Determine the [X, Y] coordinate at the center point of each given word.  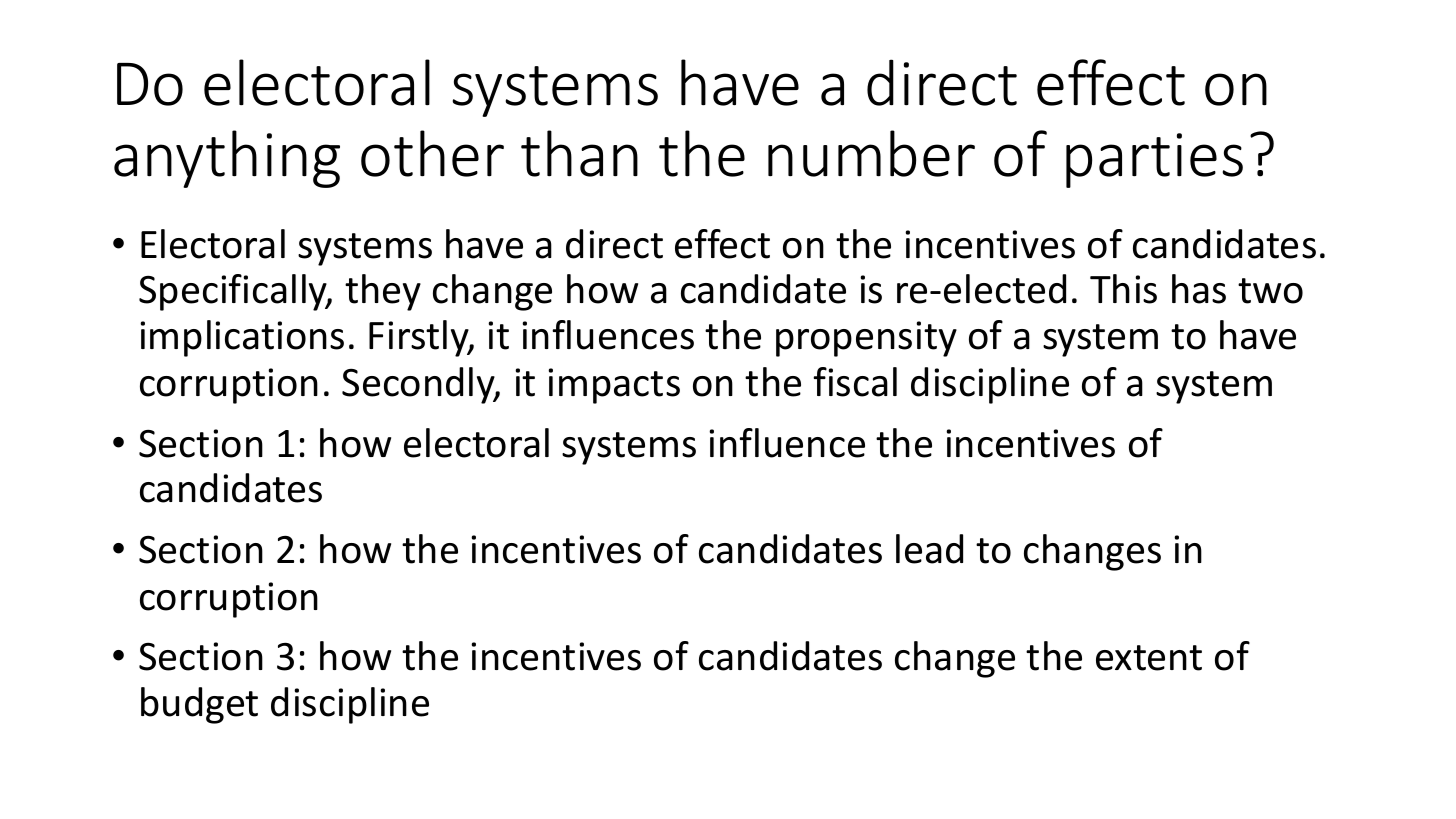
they [383, 292]
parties [1154, 160]
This [1123, 289]
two [1270, 291]
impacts [614, 386]
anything [227, 159]
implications [242, 338]
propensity [866, 339]
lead [929, 549]
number [871, 153]
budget [199, 705]
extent [1149, 658]
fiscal [855, 382]
